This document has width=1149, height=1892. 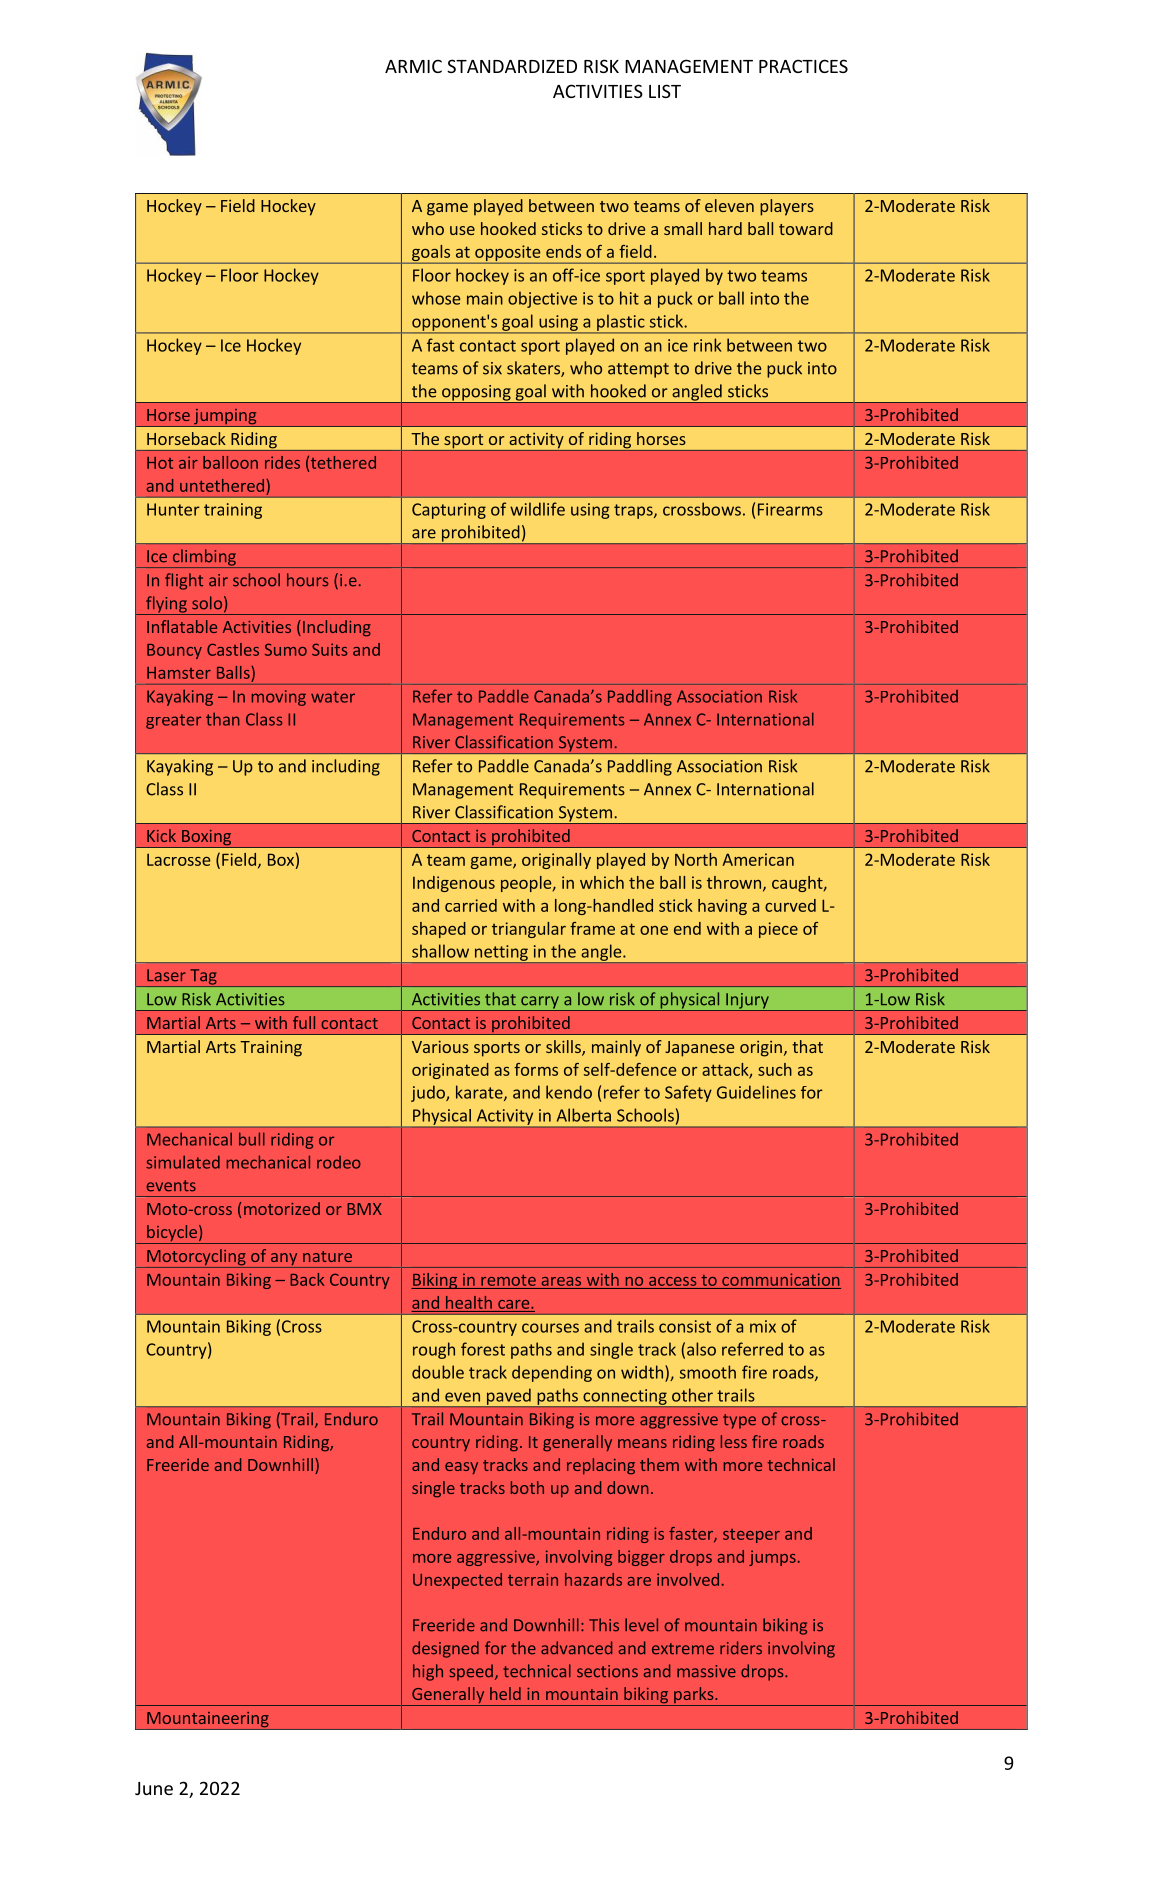 What do you see at coordinates (449, 511) in the document?
I see `Capturing` at bounding box center [449, 511].
